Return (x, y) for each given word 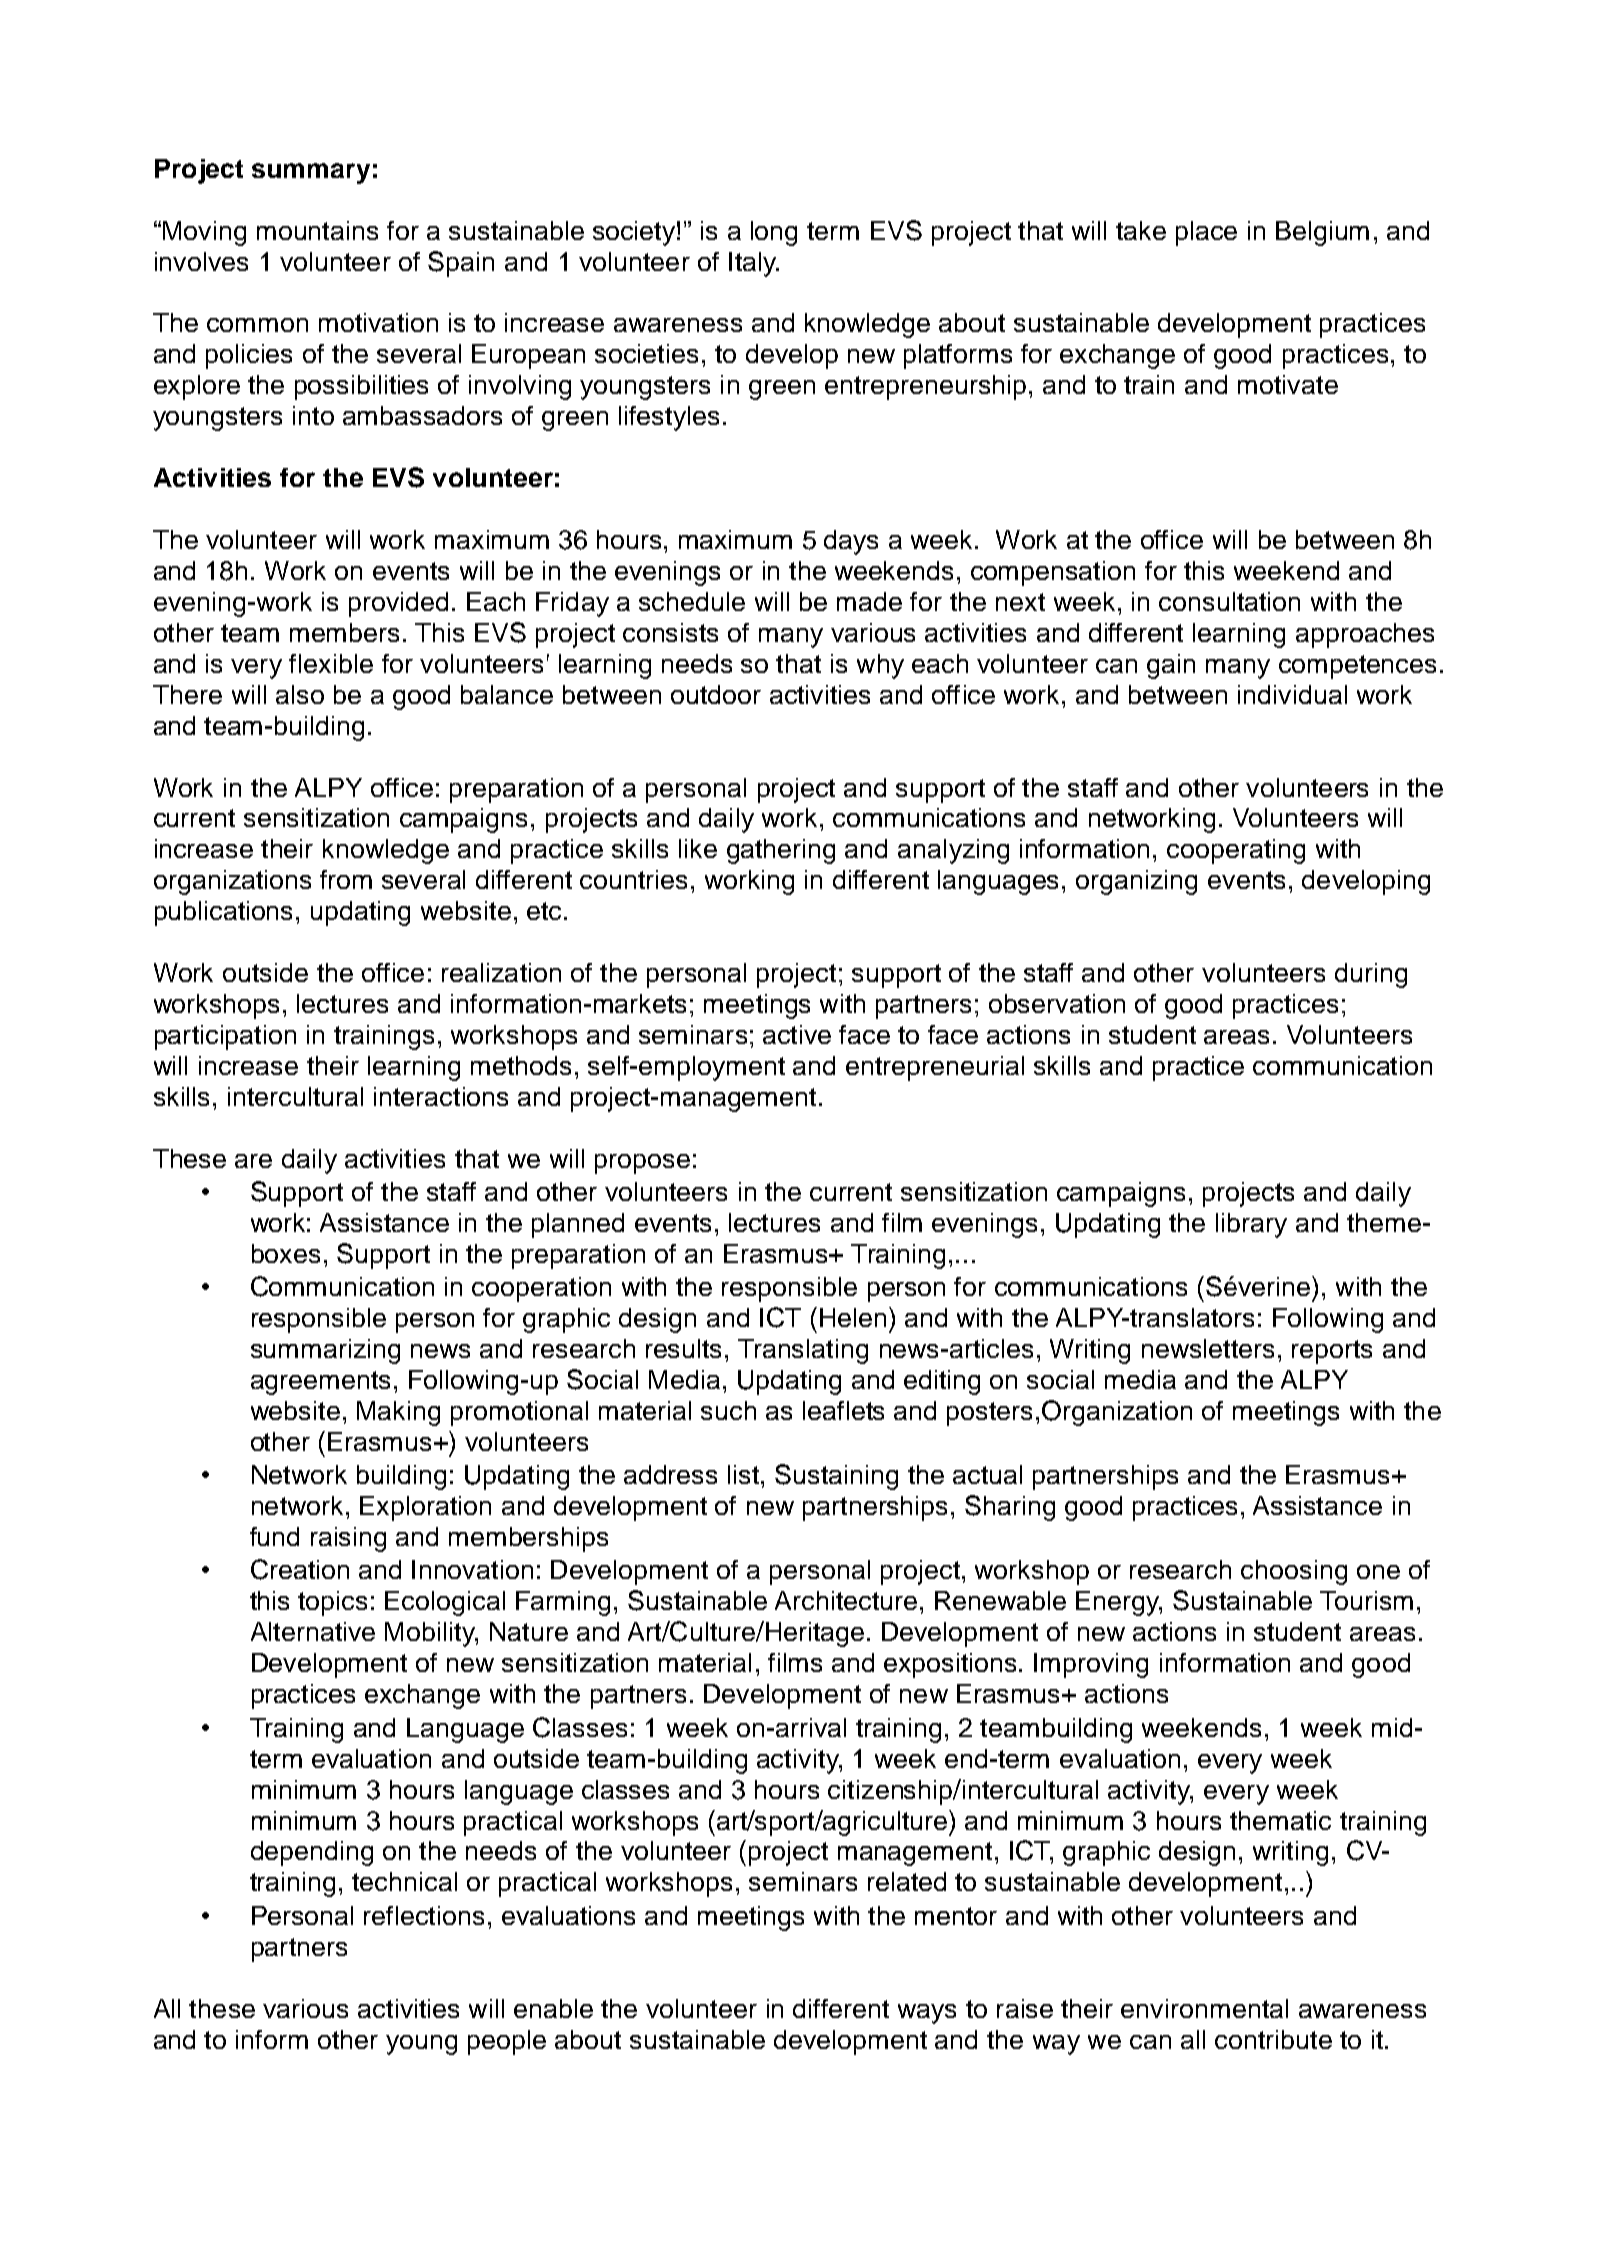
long (774, 233)
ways (927, 2014)
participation (225, 1037)
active (797, 1034)
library (1251, 1225)
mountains (317, 230)
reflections (424, 1915)
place (1206, 233)
